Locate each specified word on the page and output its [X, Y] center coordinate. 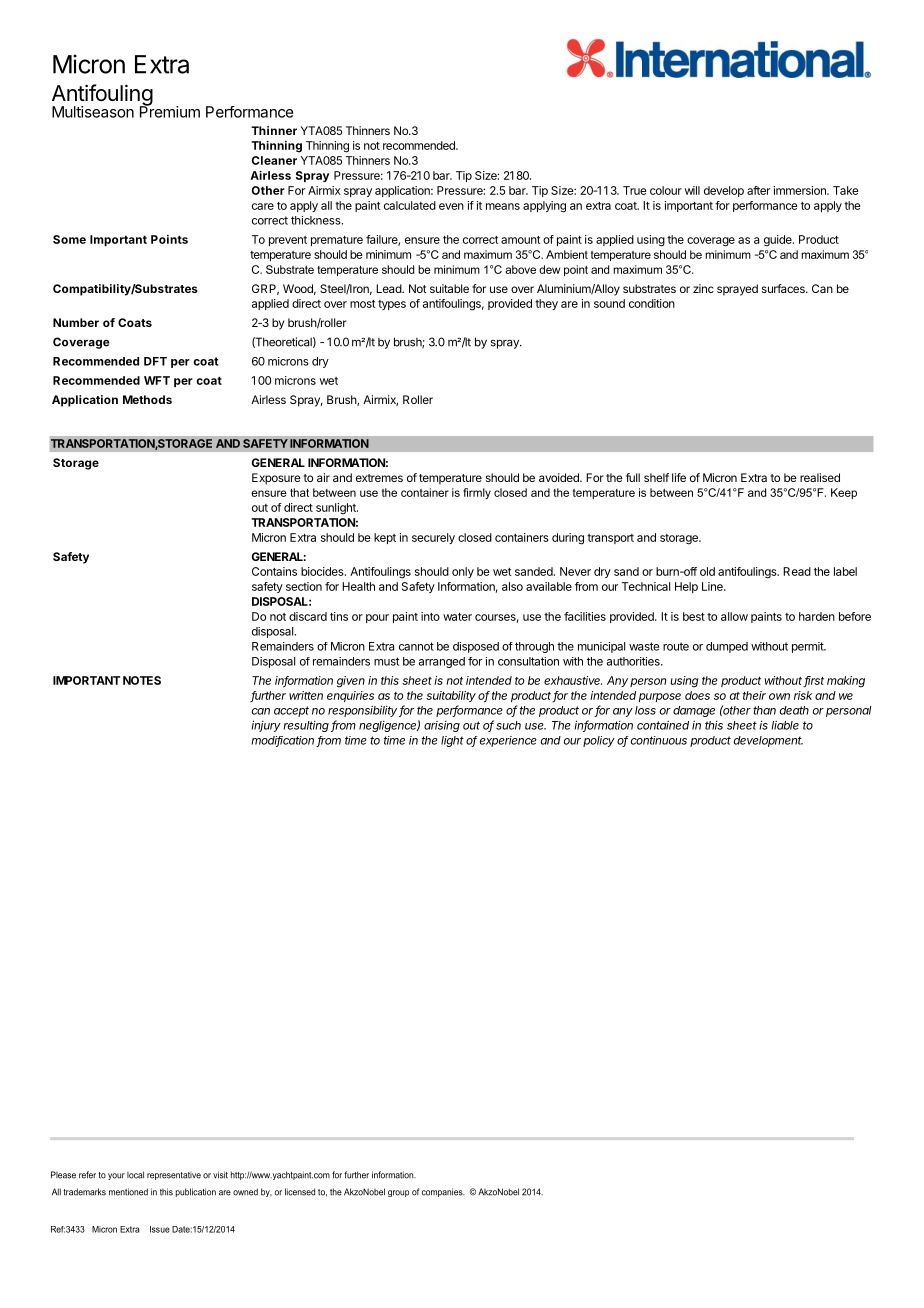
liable [785, 725]
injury [266, 726]
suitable [449, 288]
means [503, 206]
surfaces [784, 288]
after [758, 190]
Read [797, 571]
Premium [170, 111]
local [135, 1175]
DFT [155, 361]
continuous [659, 740]
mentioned [128, 1192]
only [463, 572]
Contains [274, 571]
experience [508, 741]
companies [443, 1192]
